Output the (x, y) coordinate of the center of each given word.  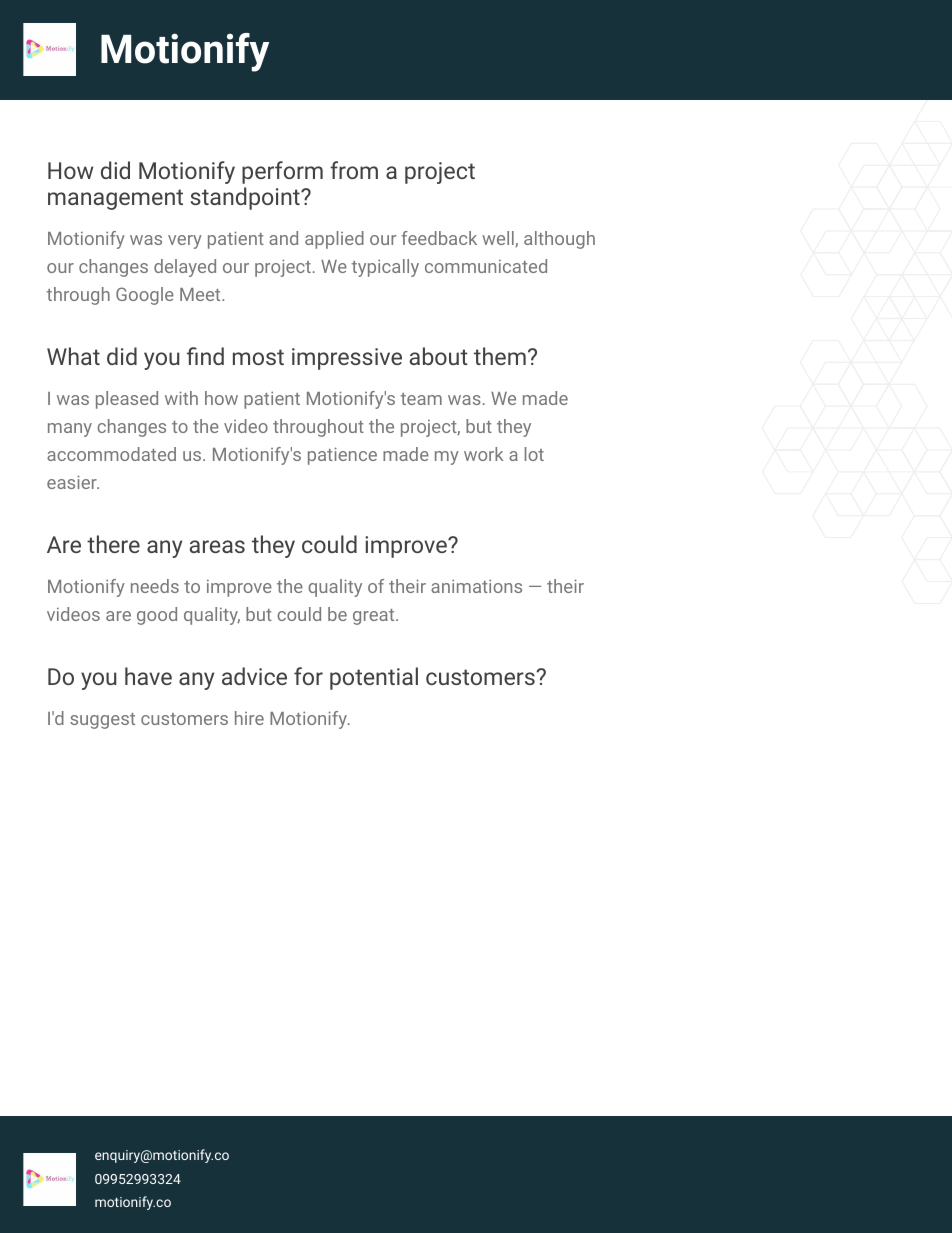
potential (374, 678)
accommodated (111, 454)
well (499, 239)
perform (282, 172)
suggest (102, 721)
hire (249, 718)
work (483, 454)
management (115, 199)
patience (342, 456)
